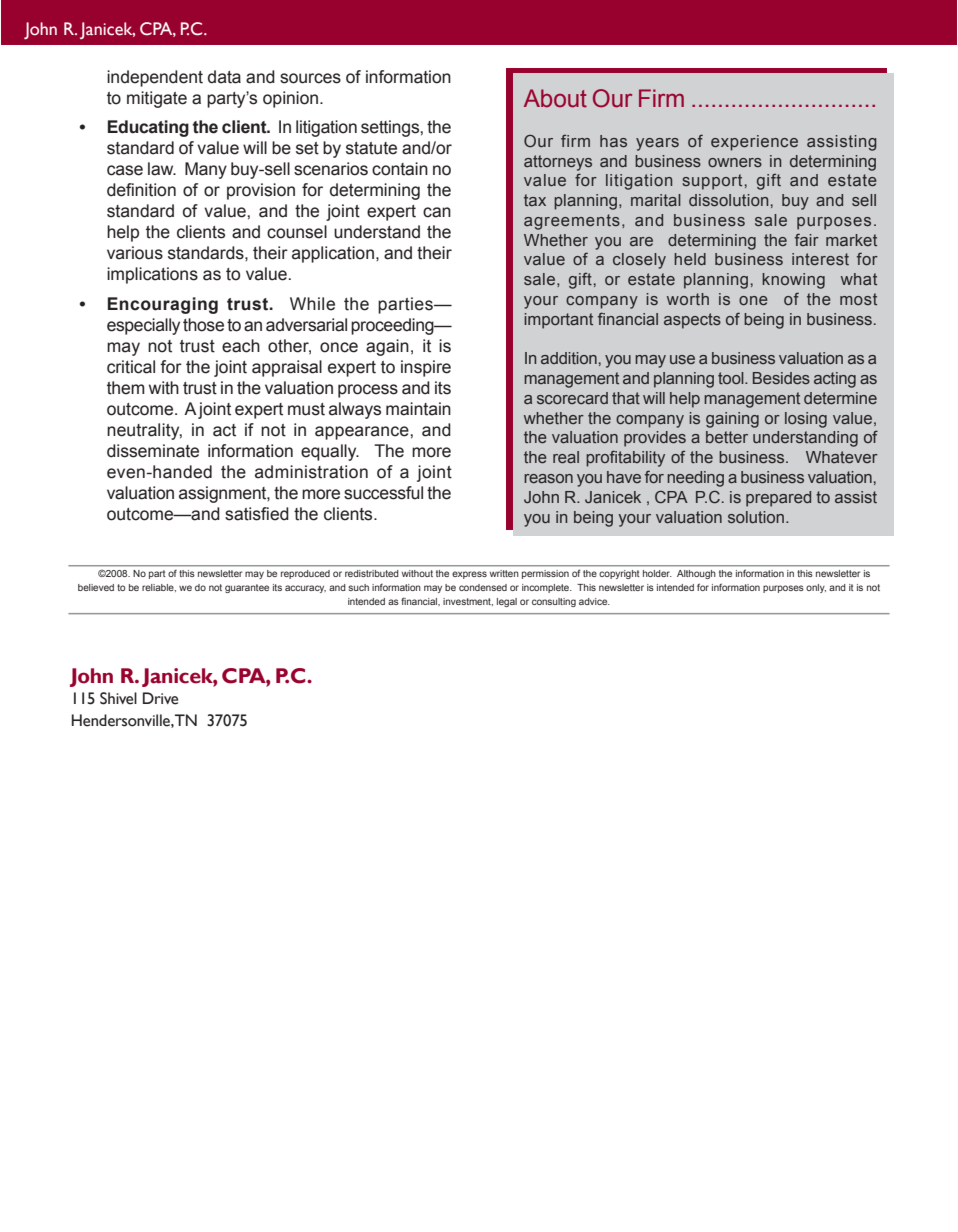  Describe the element at coordinates (558, 321) in the image. I see `important` at that location.
